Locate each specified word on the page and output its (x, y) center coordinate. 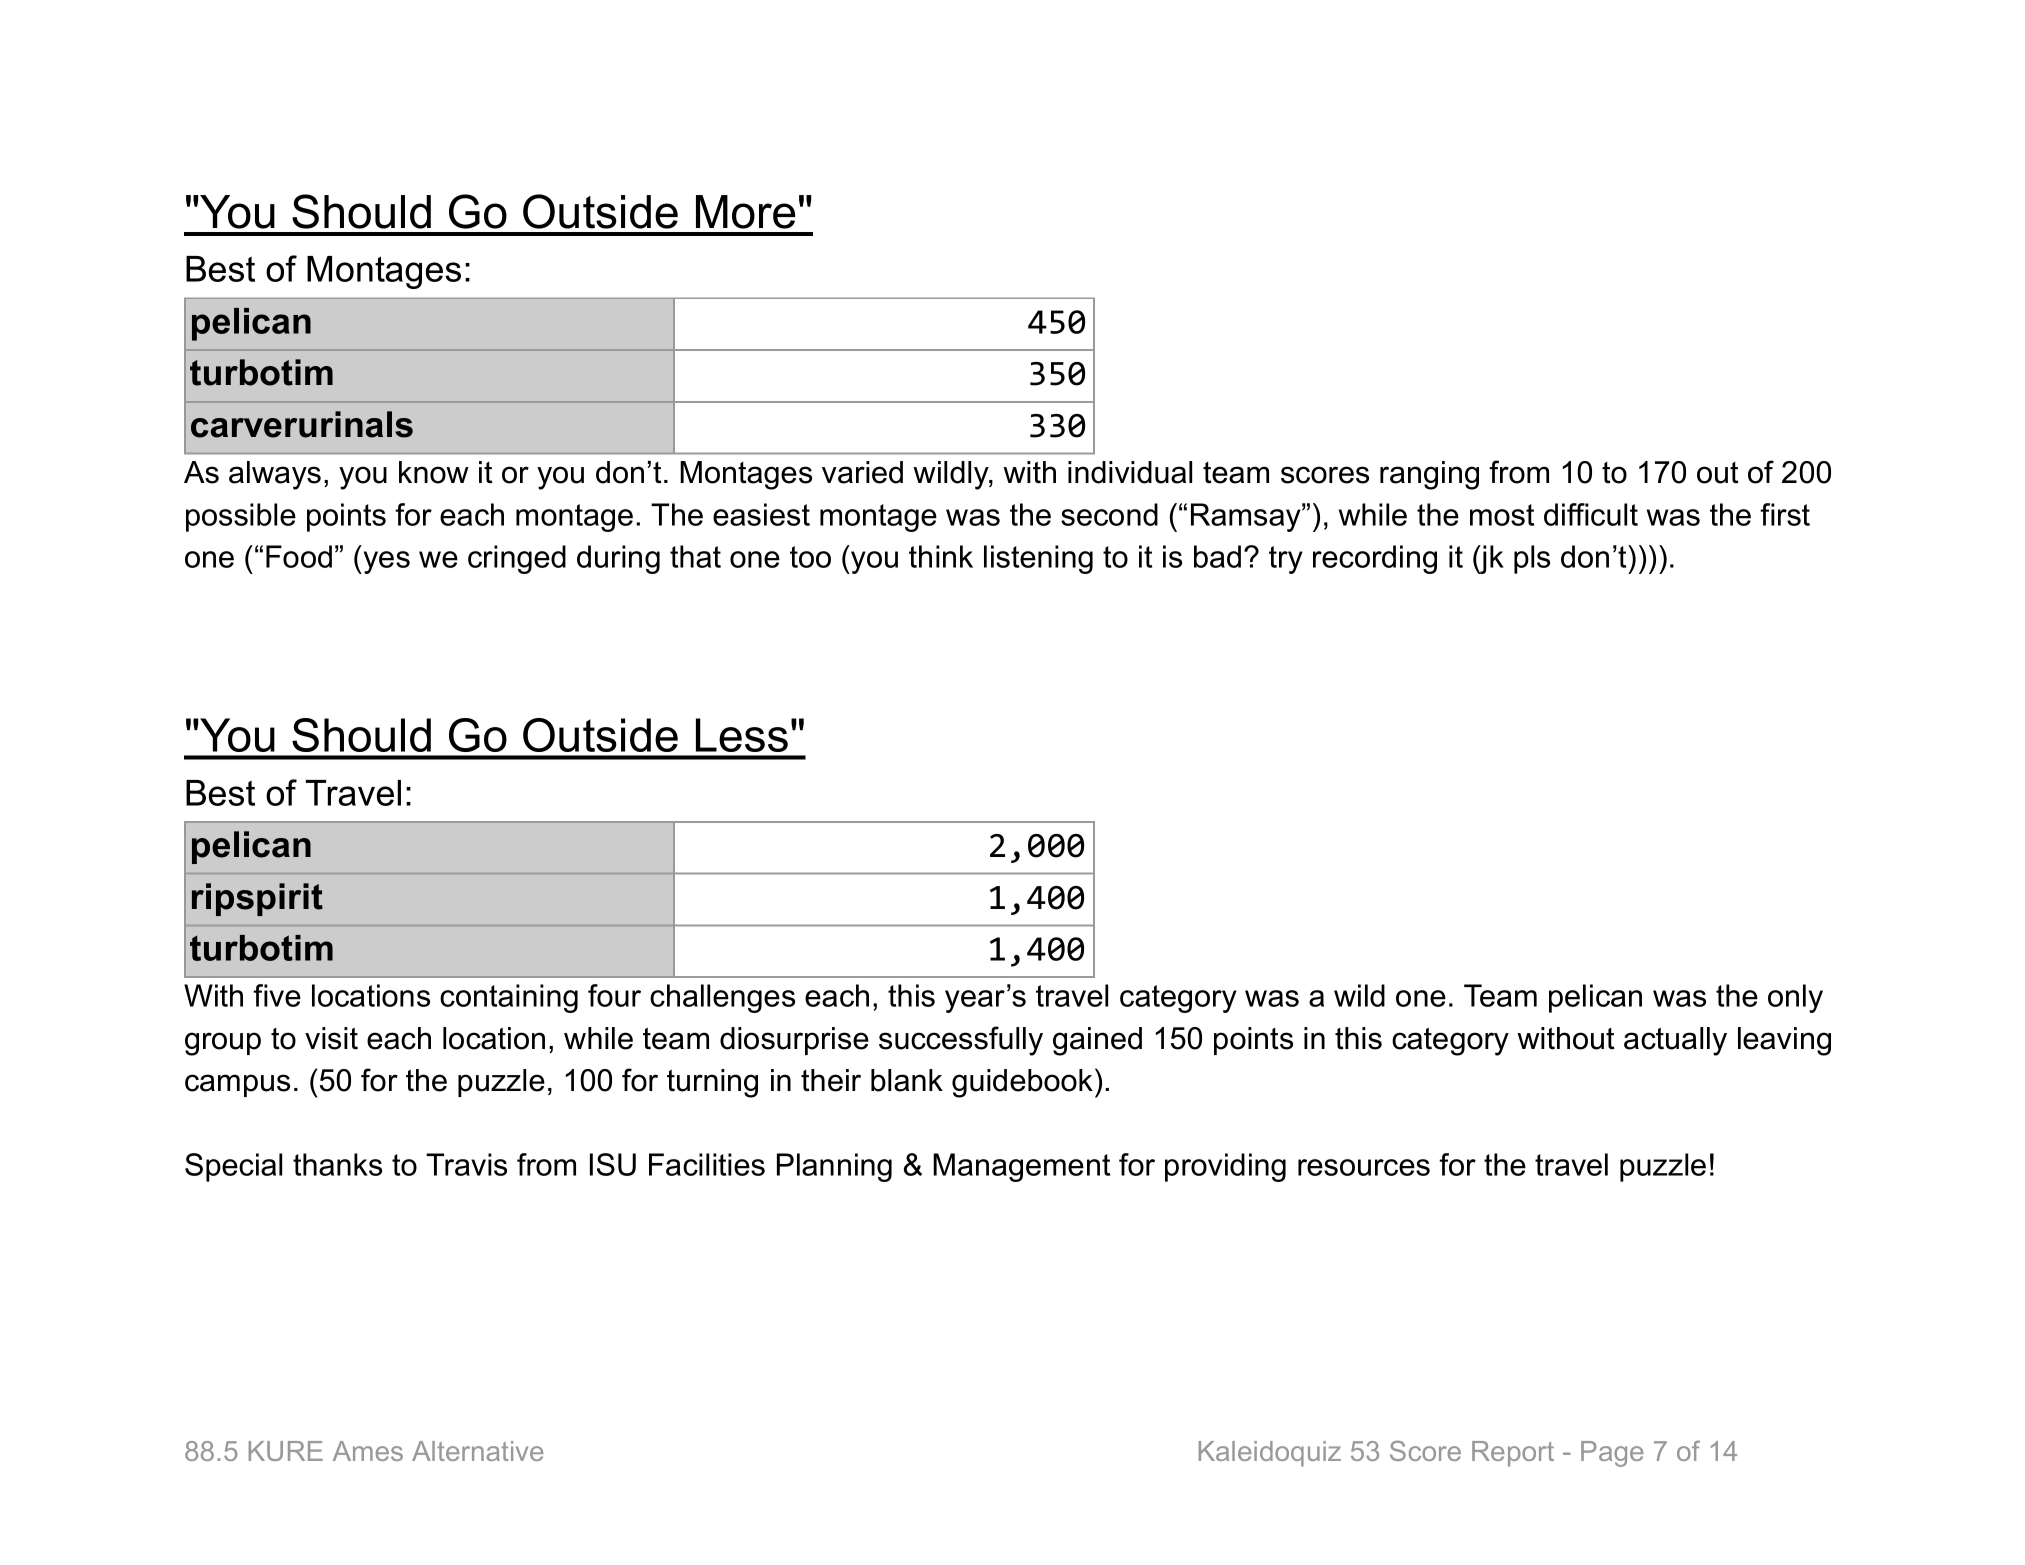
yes (385, 562)
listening (1038, 559)
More (745, 212)
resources (1364, 1167)
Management (1021, 1167)
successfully (961, 1041)
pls (1532, 559)
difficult (1591, 514)
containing (509, 998)
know (434, 472)
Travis (466, 1164)
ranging (1429, 475)
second (1109, 514)
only (1795, 998)
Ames (368, 1451)
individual (1130, 472)
